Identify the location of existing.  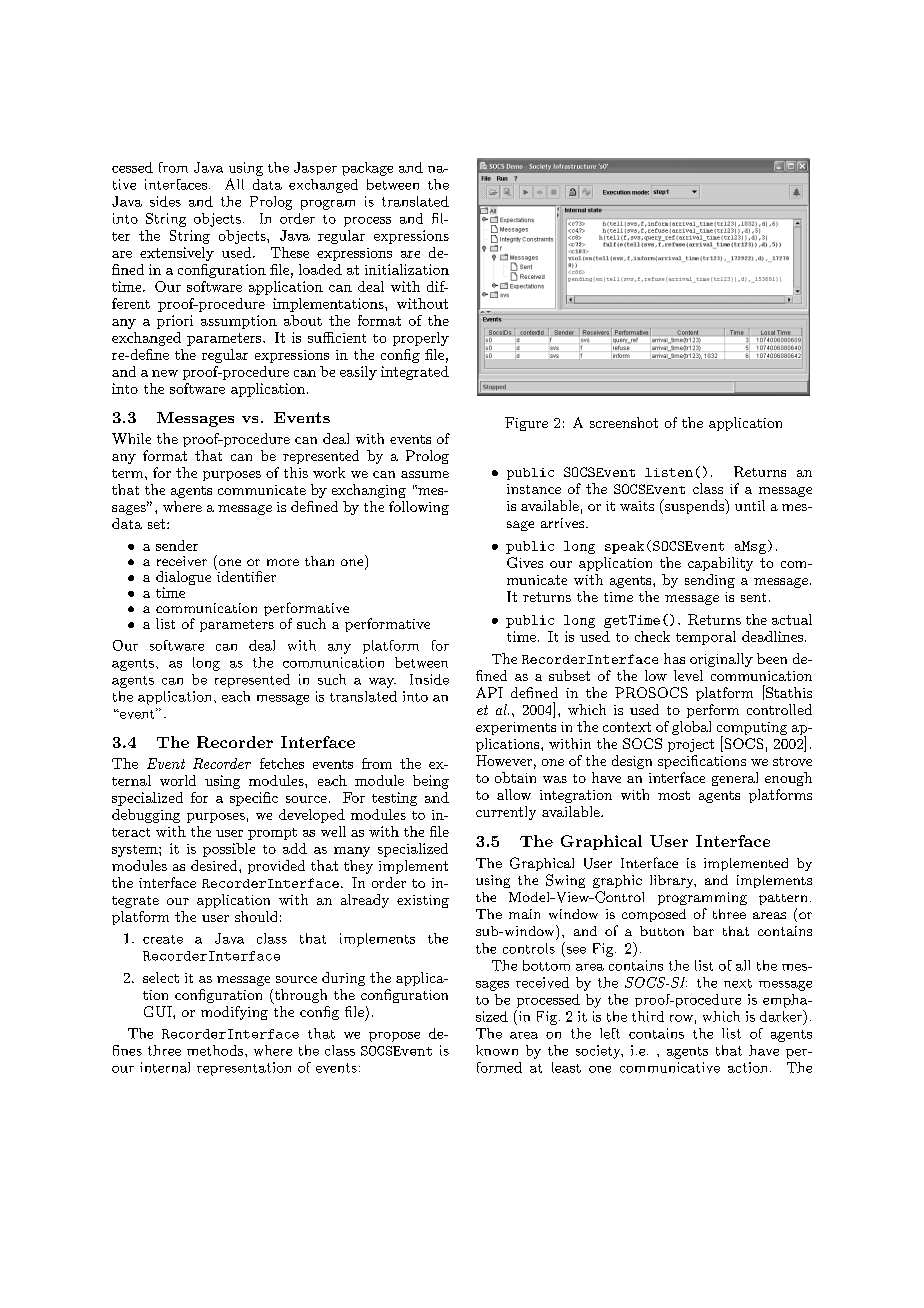
(423, 901).
